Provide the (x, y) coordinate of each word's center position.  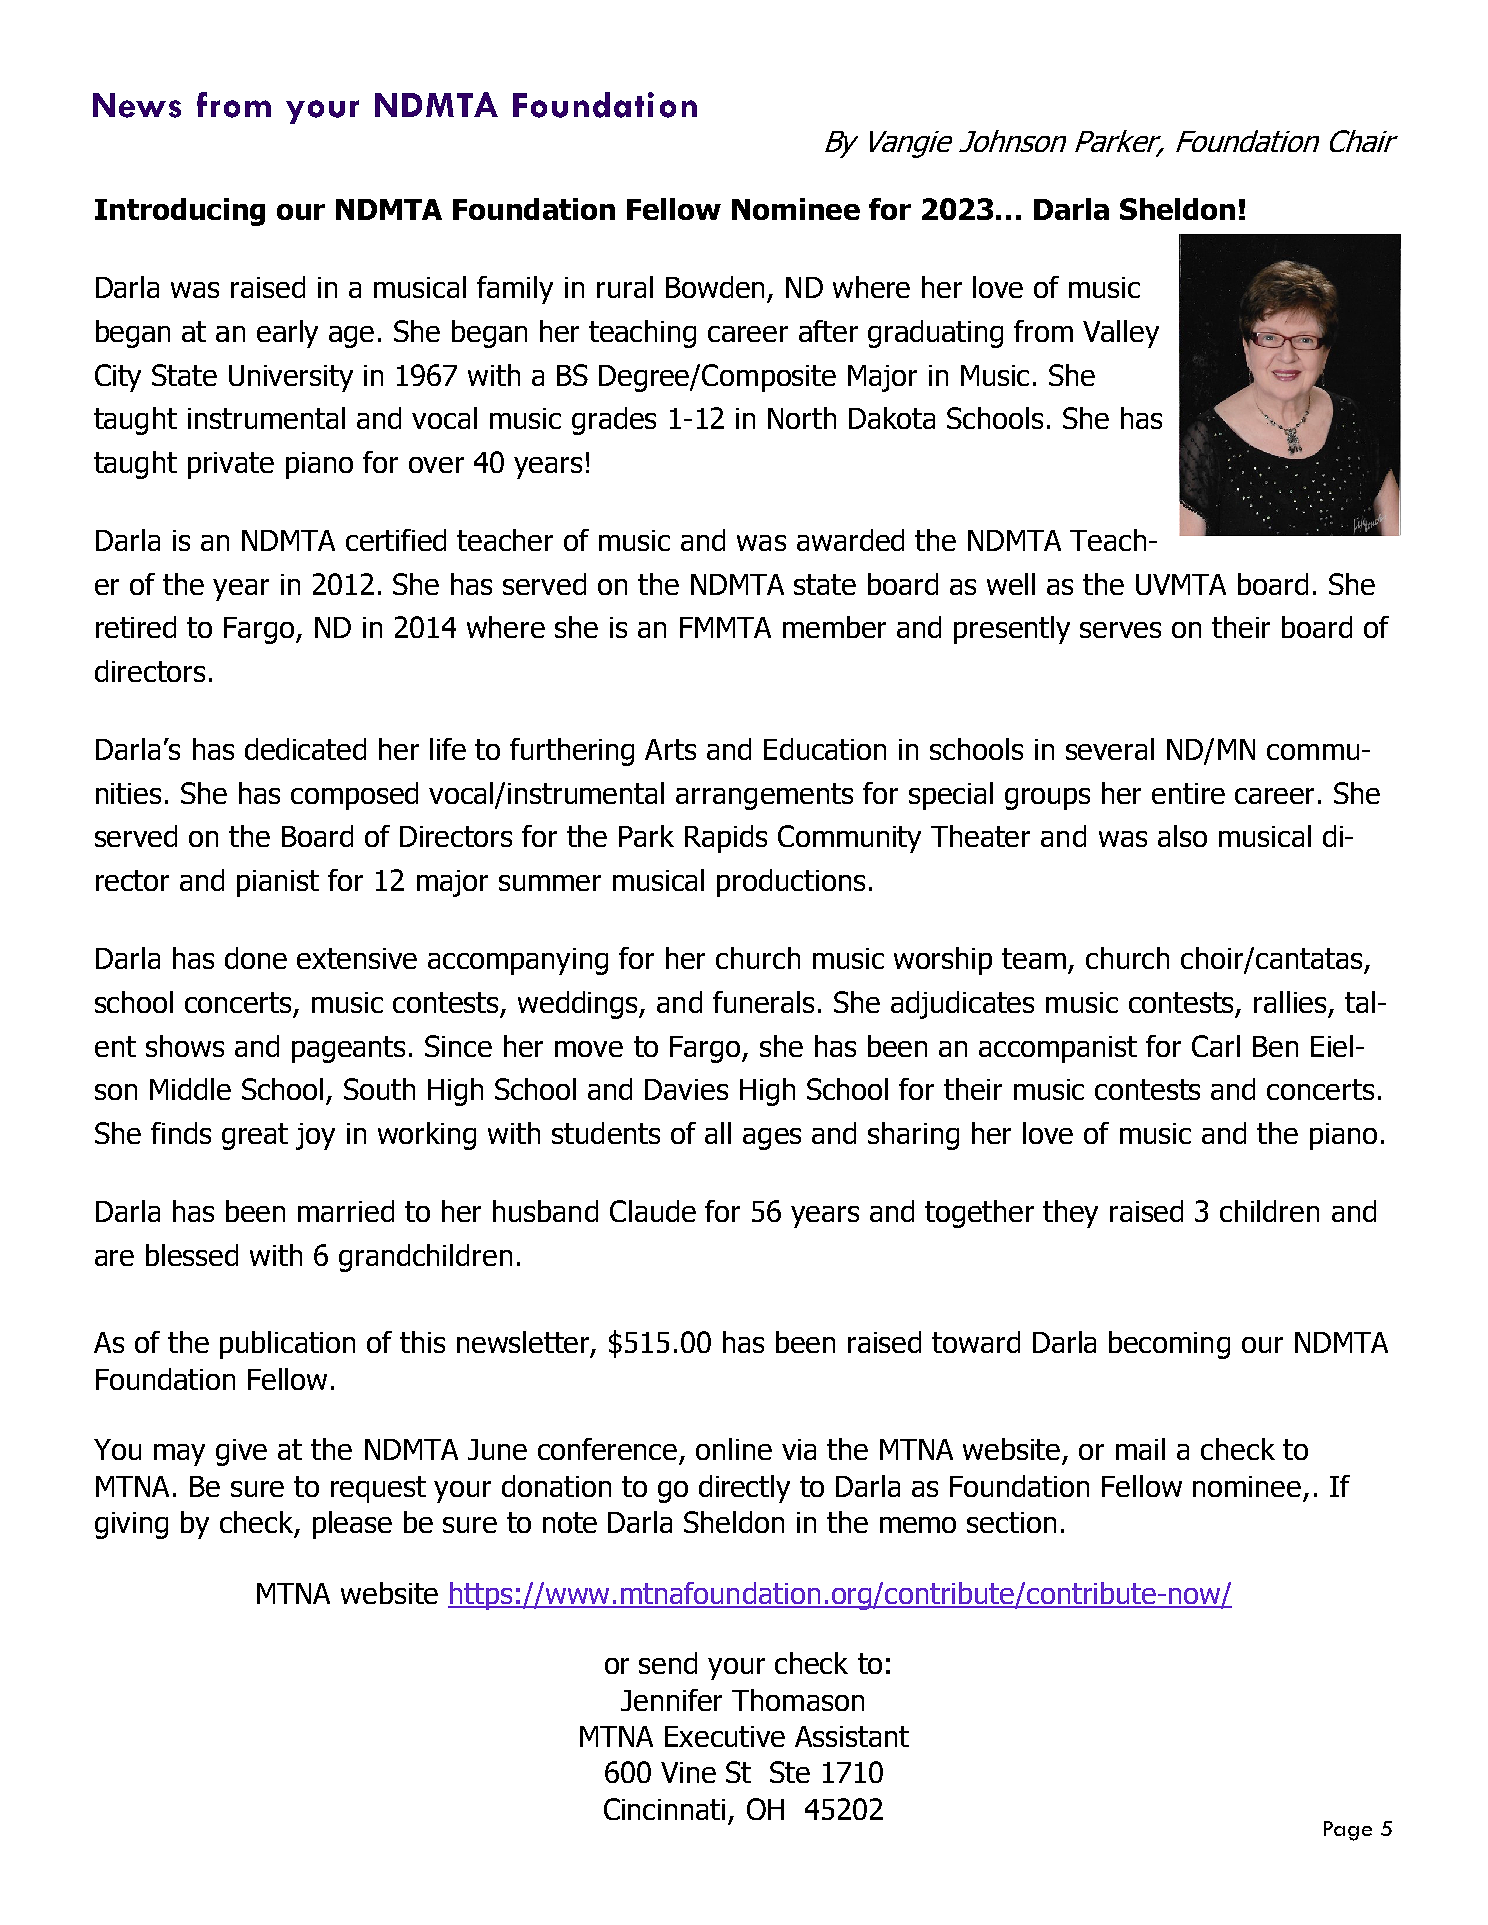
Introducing (180, 212)
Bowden (715, 287)
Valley (1121, 334)
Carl (1216, 1046)
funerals (763, 1002)
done (256, 958)
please (352, 1525)
